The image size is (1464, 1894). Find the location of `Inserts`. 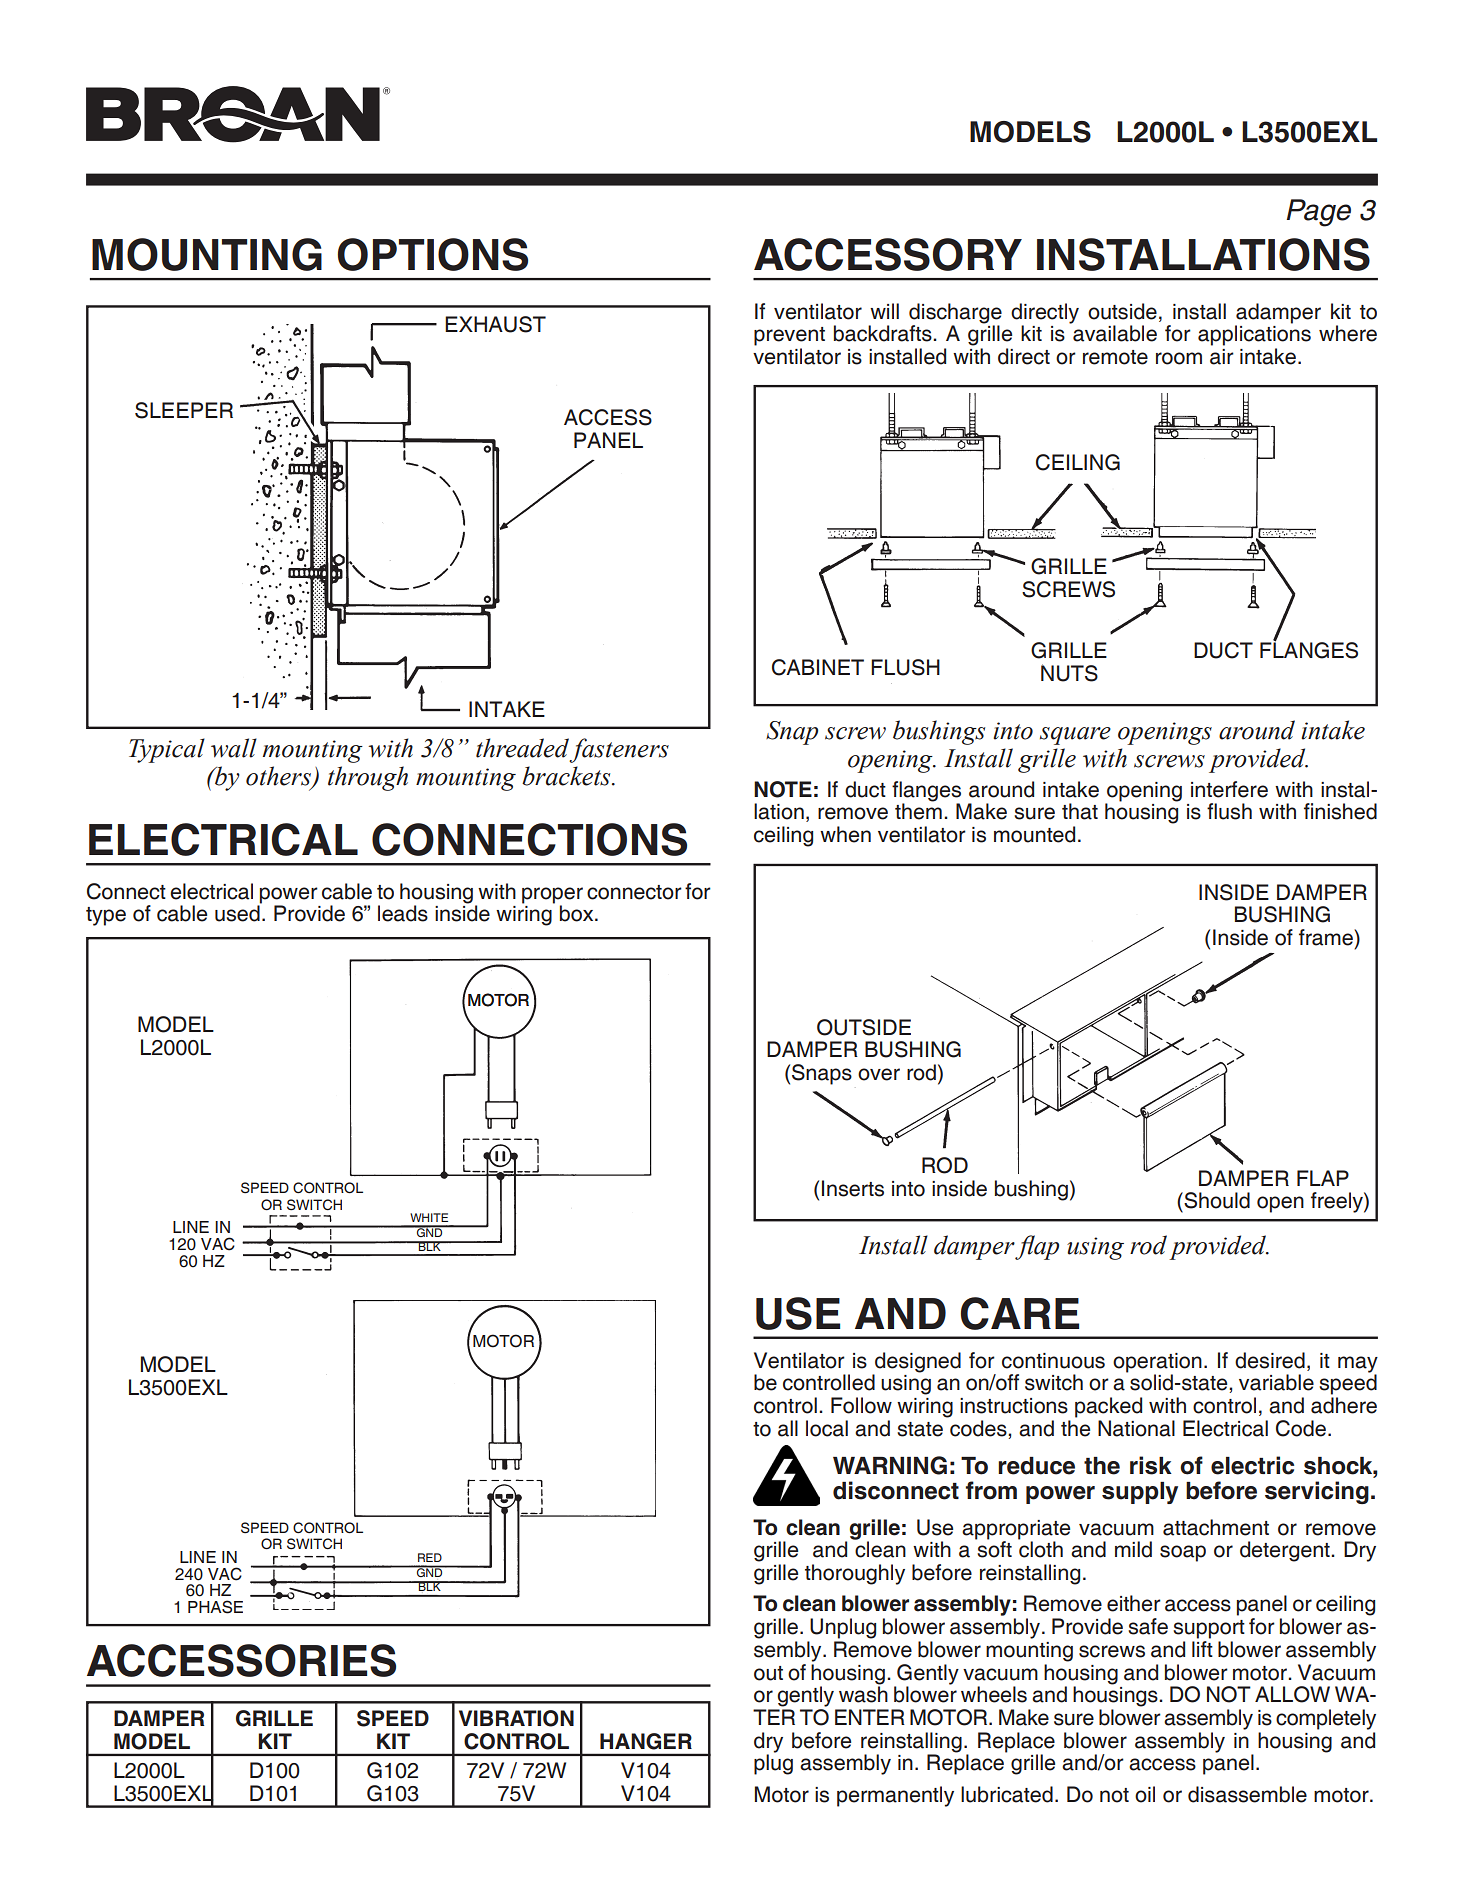

Inserts is located at coordinates (853, 1188).
